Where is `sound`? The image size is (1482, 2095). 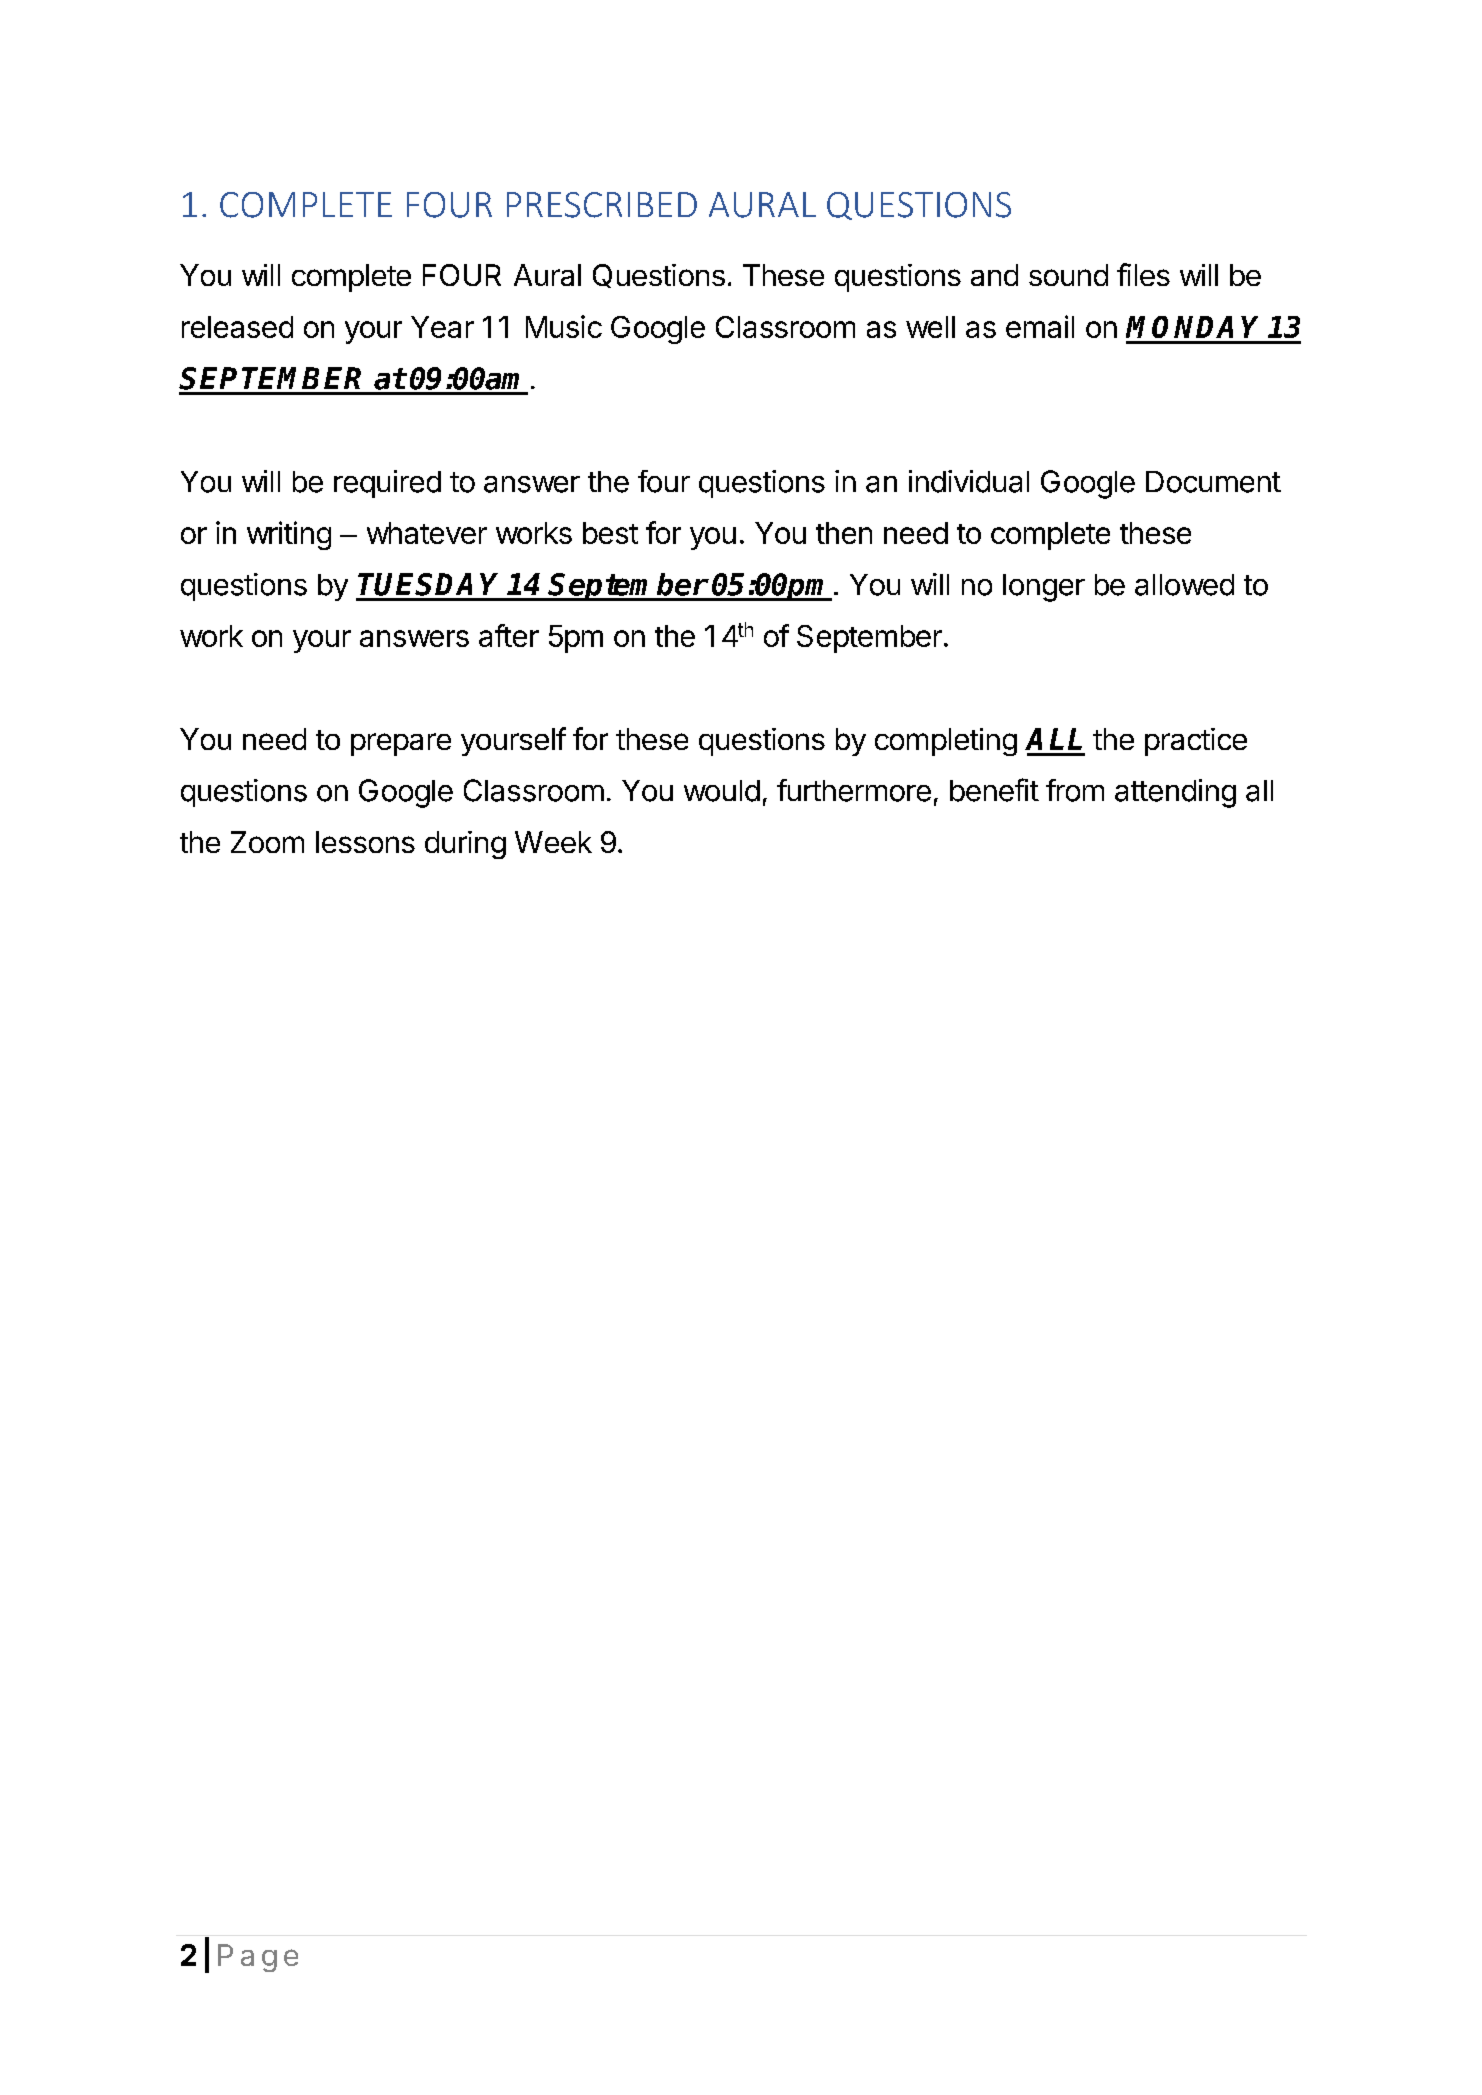 sound is located at coordinates (1068, 275).
